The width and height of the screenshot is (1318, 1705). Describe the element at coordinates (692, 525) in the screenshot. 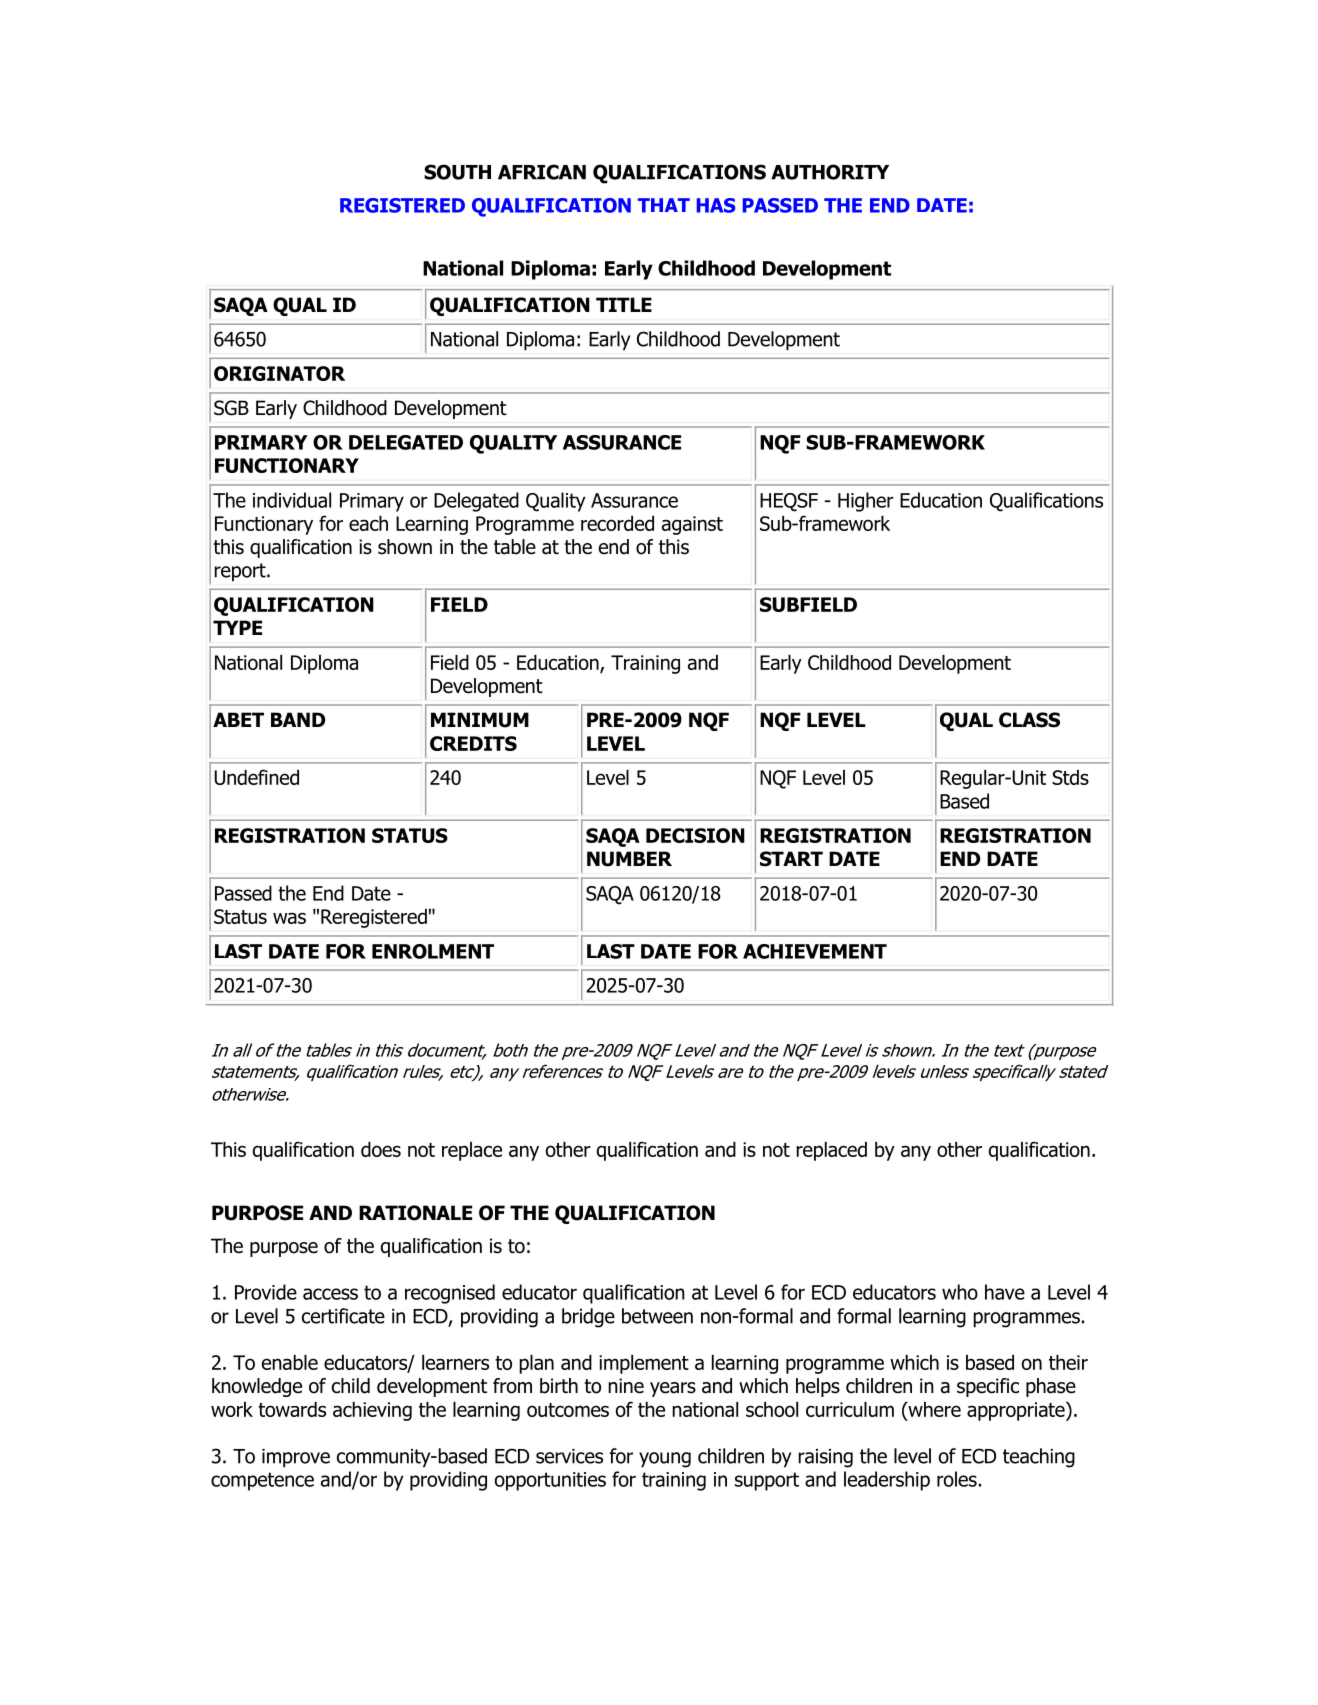

I see `against` at that location.
